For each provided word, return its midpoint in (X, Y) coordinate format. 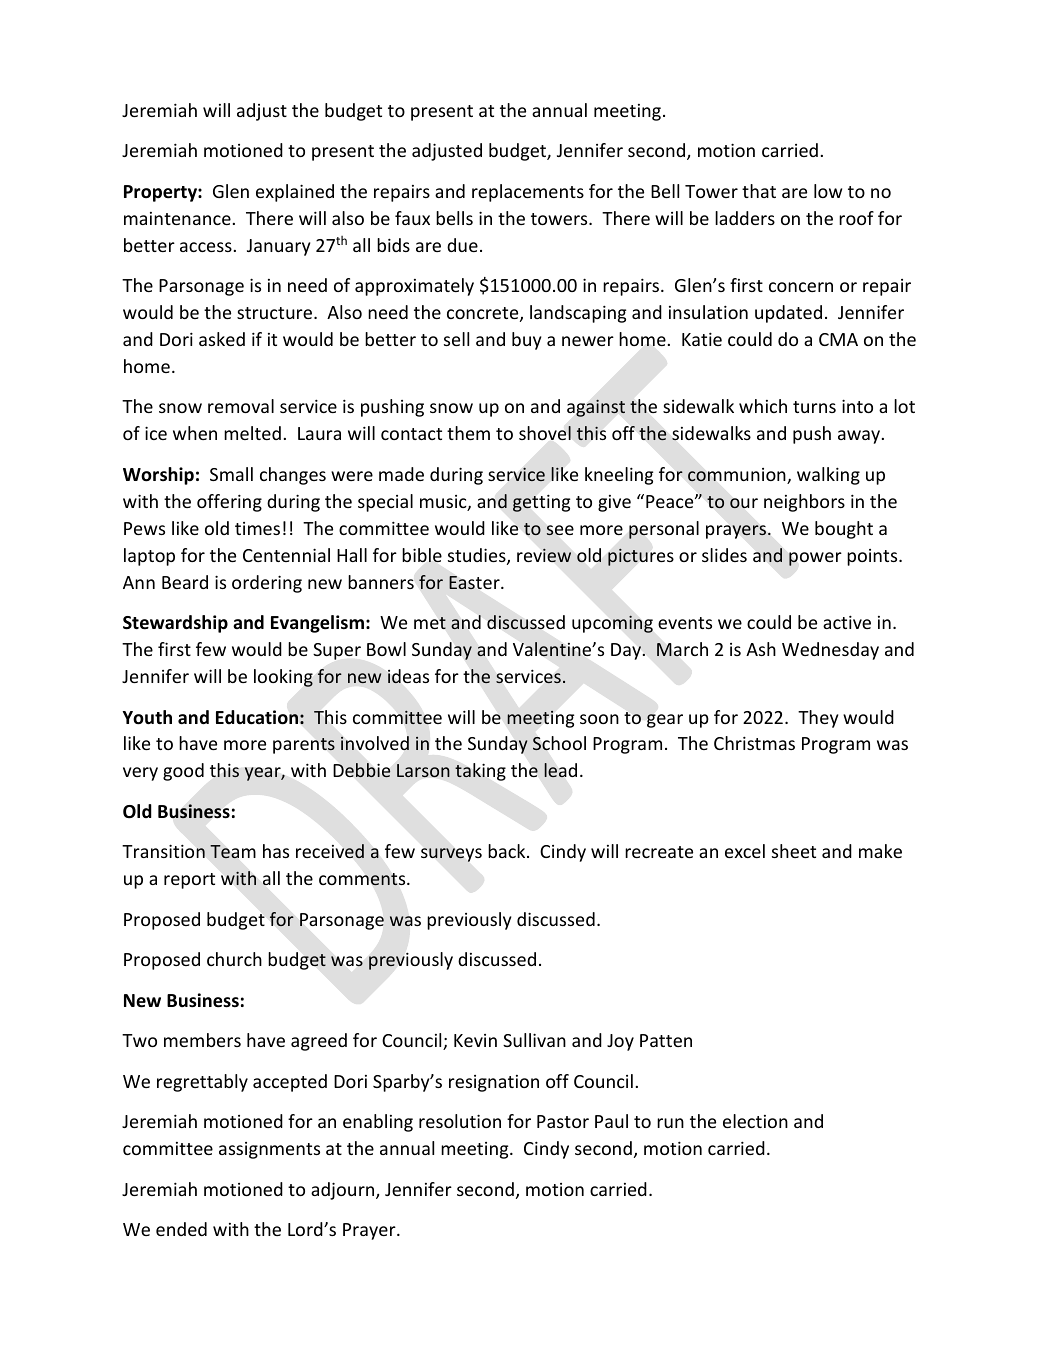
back (508, 851)
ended (181, 1229)
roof (856, 218)
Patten (666, 1040)
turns (814, 407)
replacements (528, 193)
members (202, 1040)
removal (241, 406)
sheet (794, 851)
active (847, 622)
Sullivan (534, 1040)
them (468, 433)
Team (233, 852)
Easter (475, 583)
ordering (267, 584)
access (206, 247)
